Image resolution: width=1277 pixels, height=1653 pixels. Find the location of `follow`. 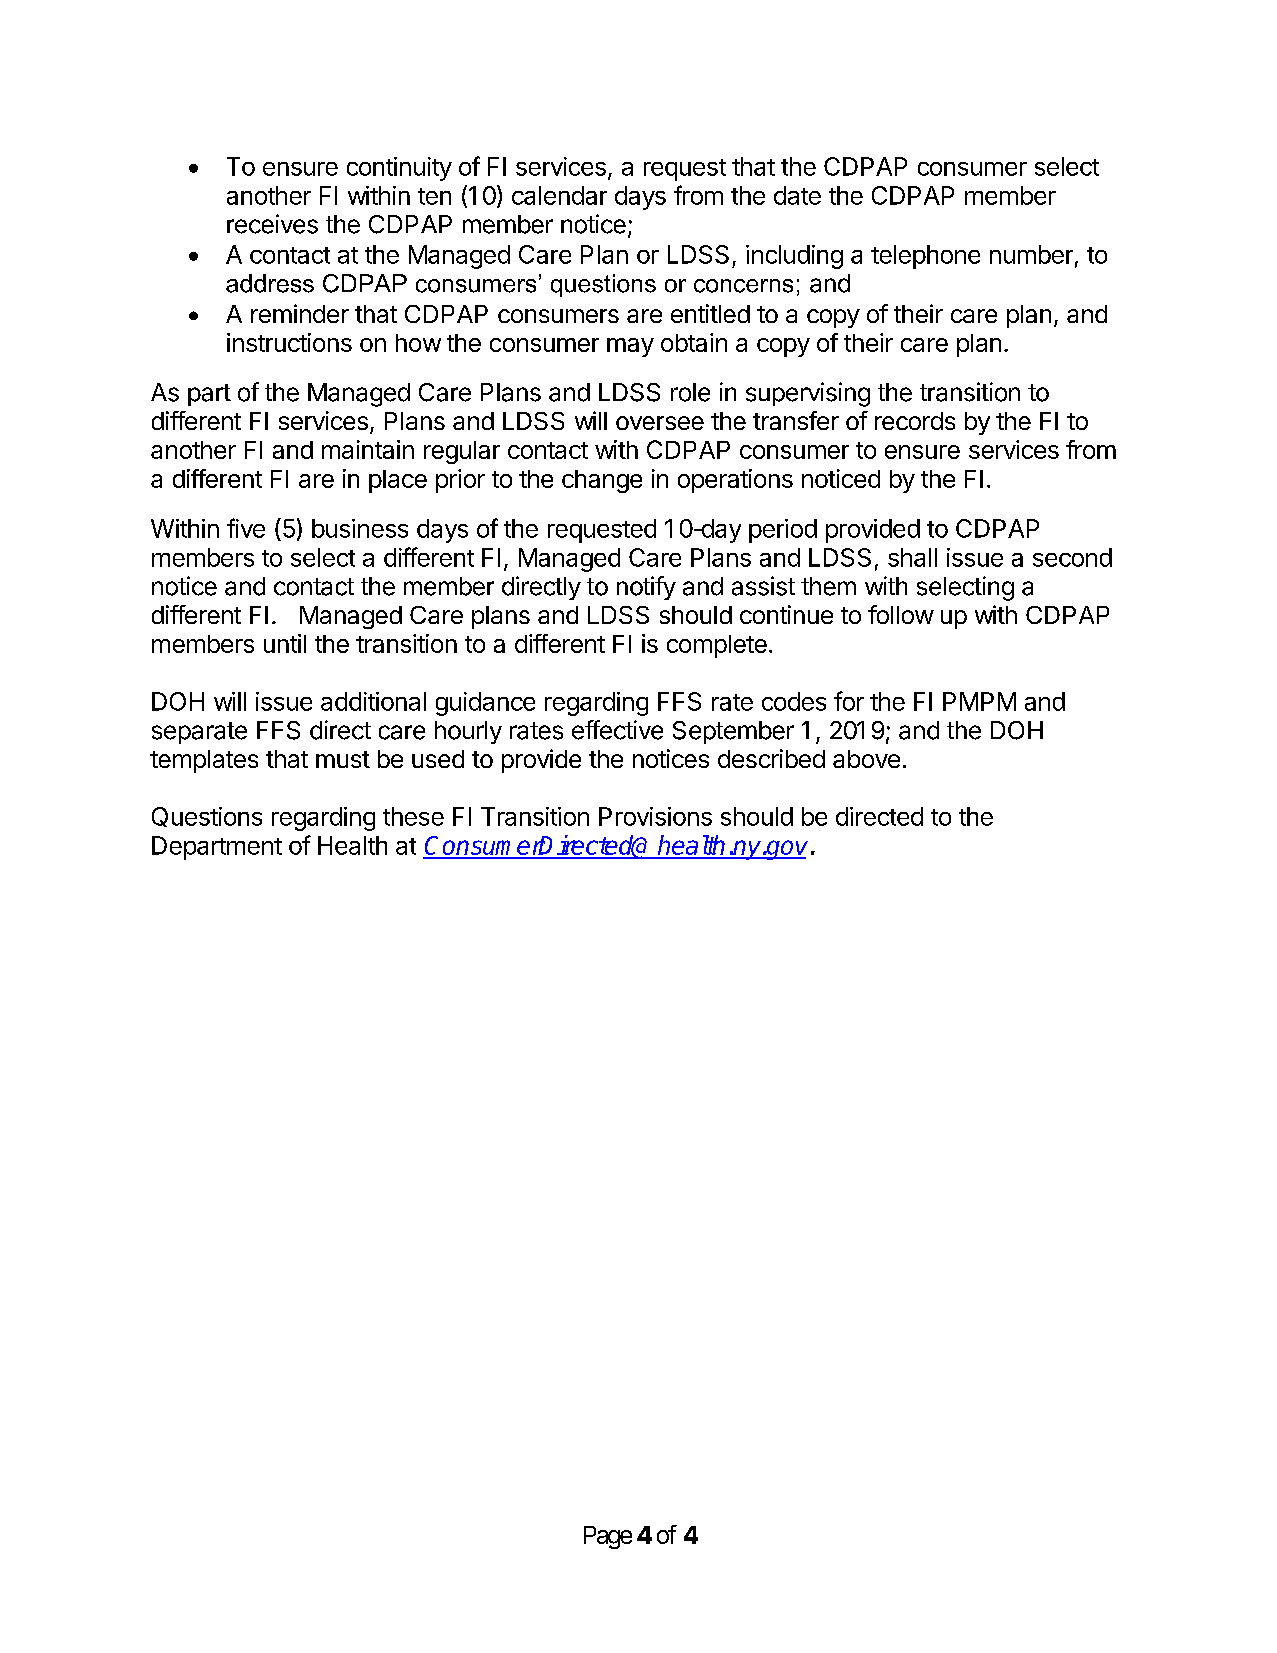

follow is located at coordinates (901, 614).
